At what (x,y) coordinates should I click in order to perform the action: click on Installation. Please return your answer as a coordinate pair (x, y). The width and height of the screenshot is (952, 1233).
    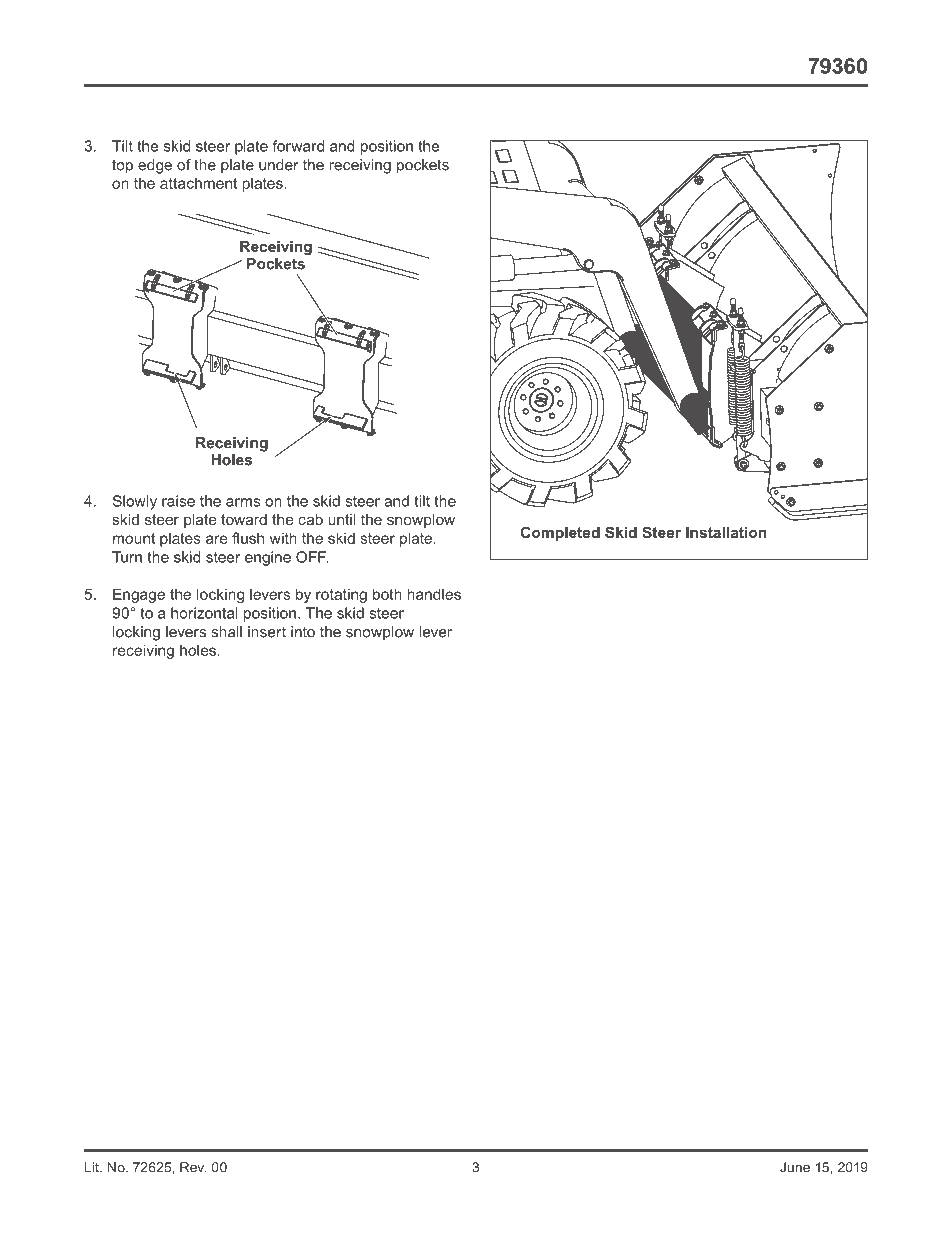
    Looking at the image, I should click on (726, 532).
